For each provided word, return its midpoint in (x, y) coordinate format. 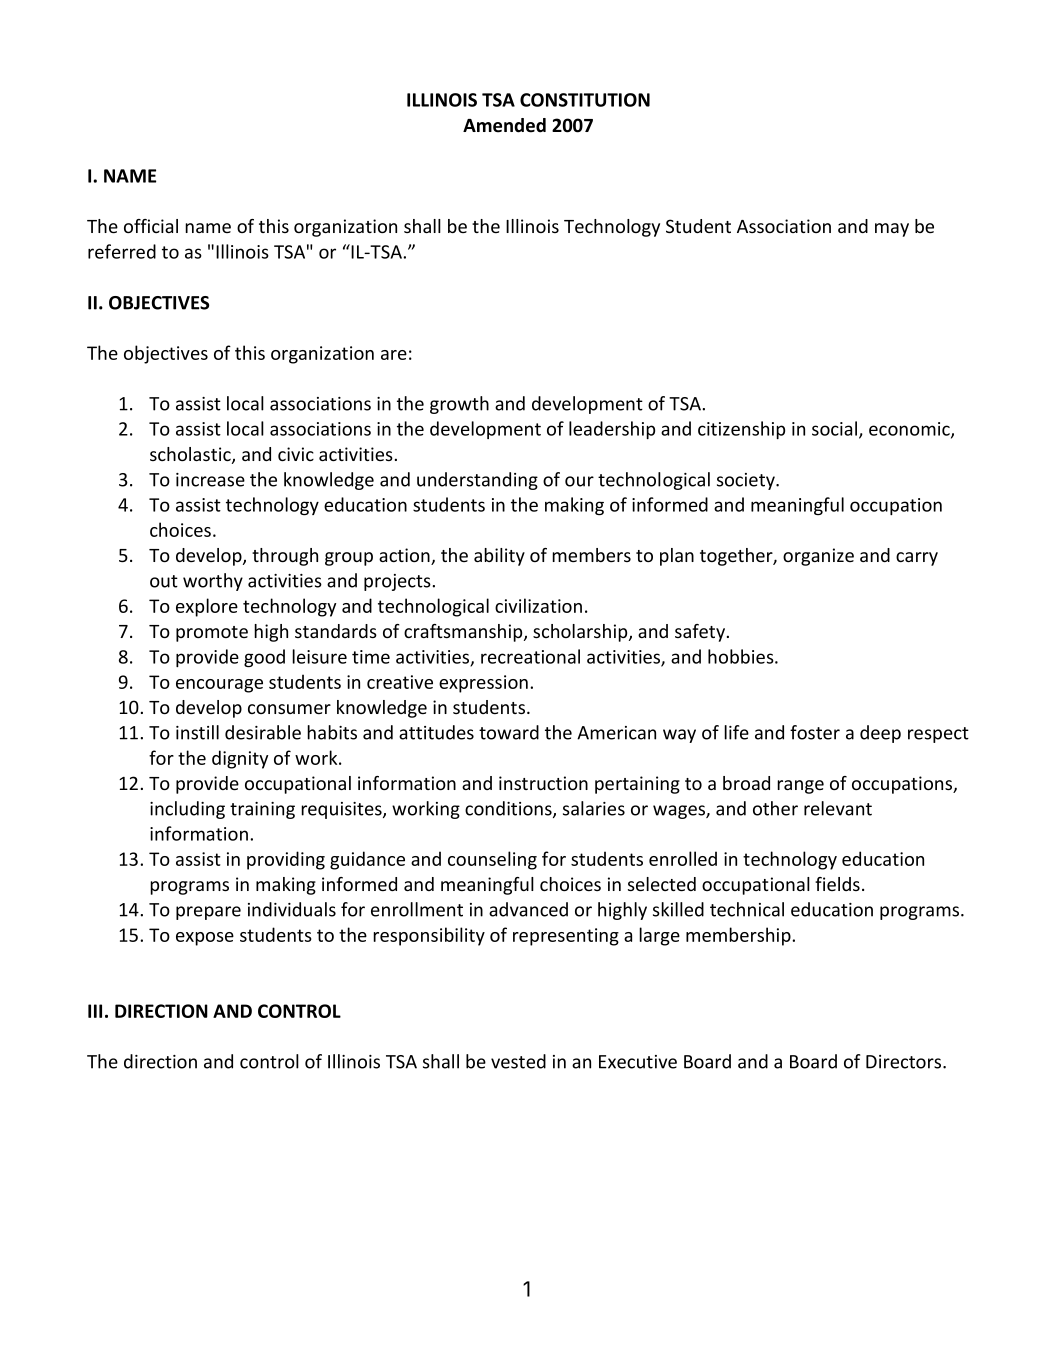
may (892, 230)
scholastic (191, 455)
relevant (838, 808)
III (95, 1011)
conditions (509, 809)
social (836, 429)
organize (818, 557)
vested (518, 1061)
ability (499, 557)
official (151, 226)
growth (459, 405)
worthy (213, 582)
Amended (504, 125)
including (187, 810)
